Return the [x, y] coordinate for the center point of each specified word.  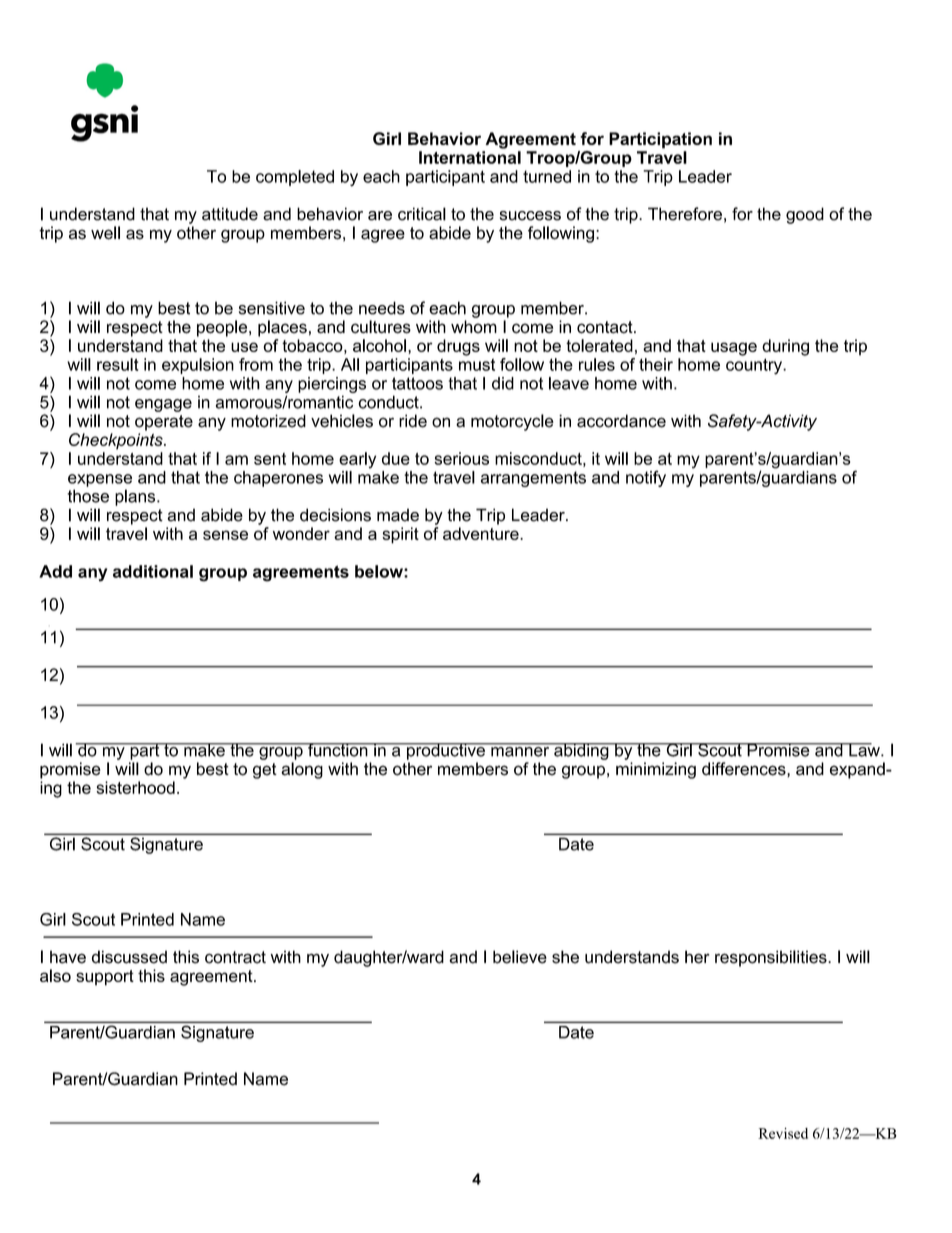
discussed [129, 957]
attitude [230, 214]
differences [745, 769]
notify [646, 478]
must [477, 364]
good [805, 215]
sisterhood [135, 787]
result [118, 364]
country [755, 366]
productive [446, 751]
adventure [482, 533]
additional [153, 571]
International [470, 157]
